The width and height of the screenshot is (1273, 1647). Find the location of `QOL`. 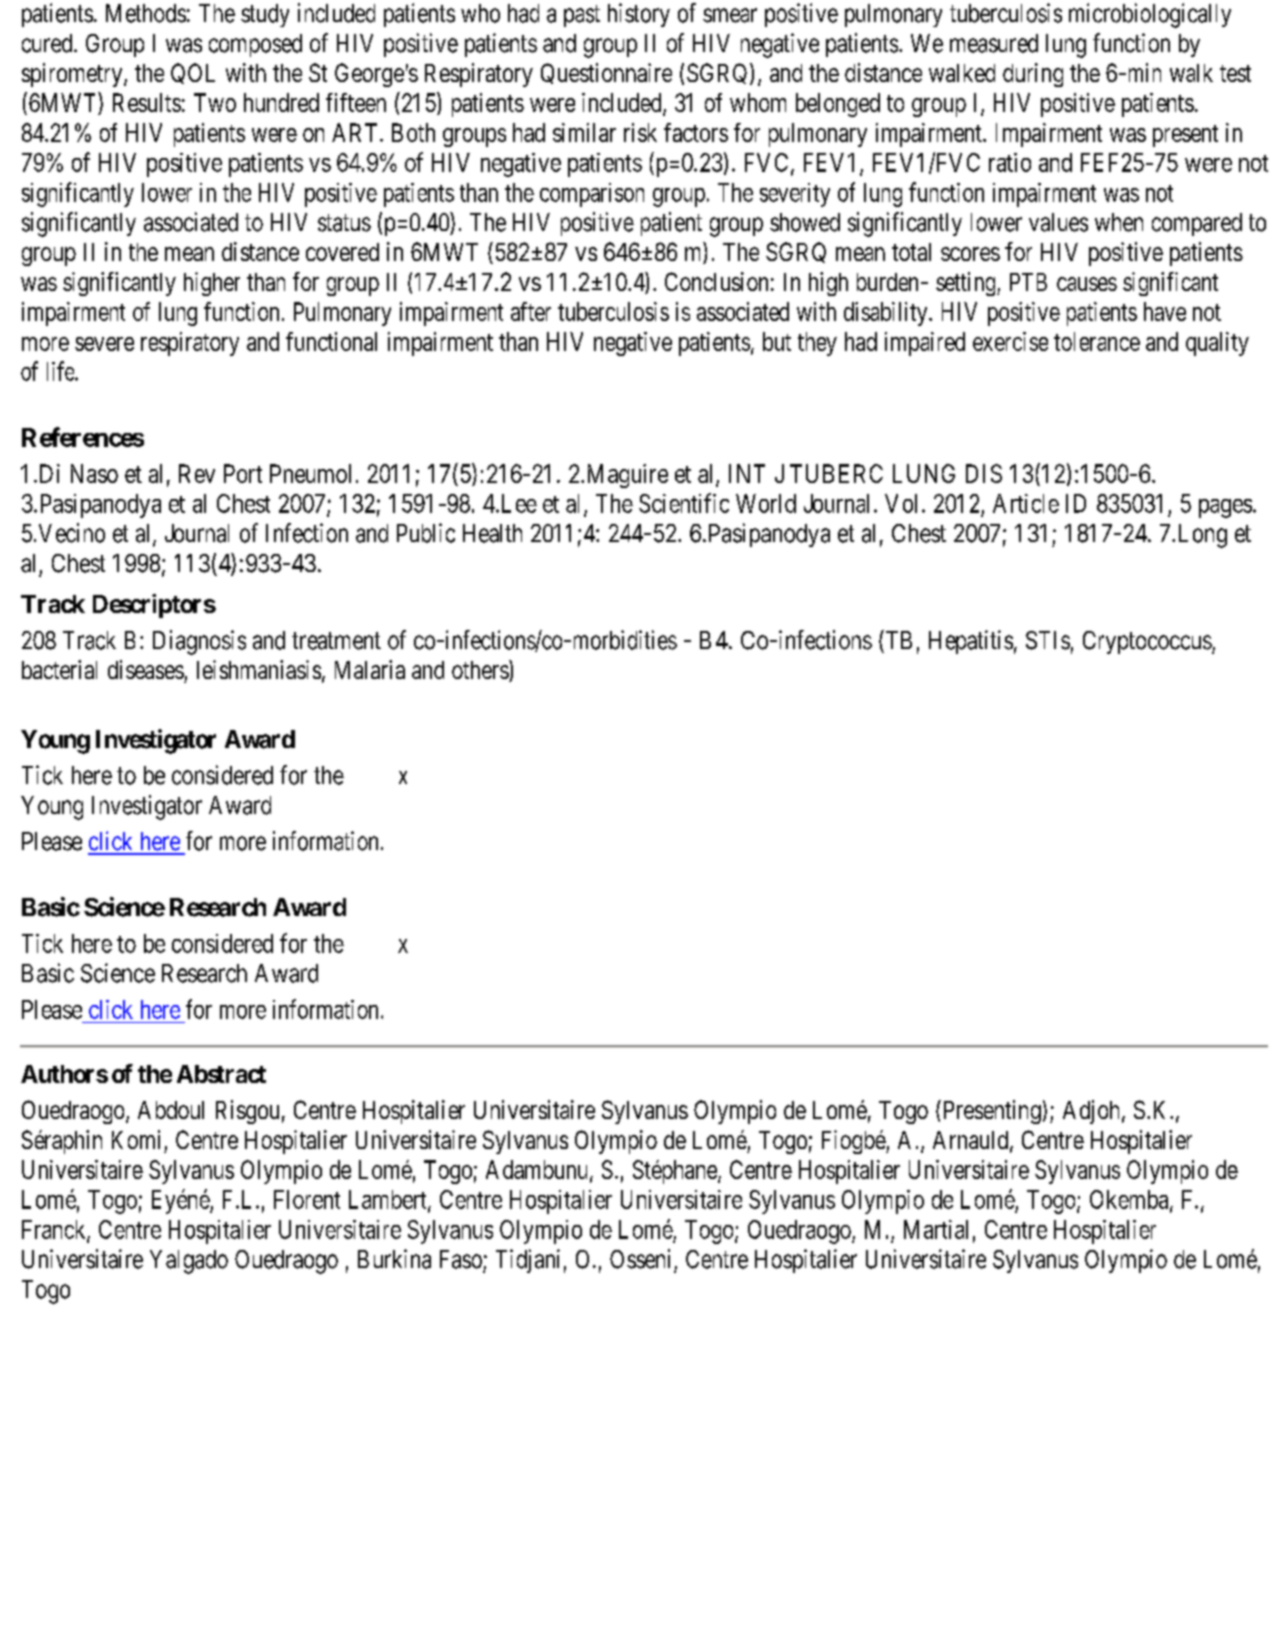

QOL is located at coordinates (193, 73).
